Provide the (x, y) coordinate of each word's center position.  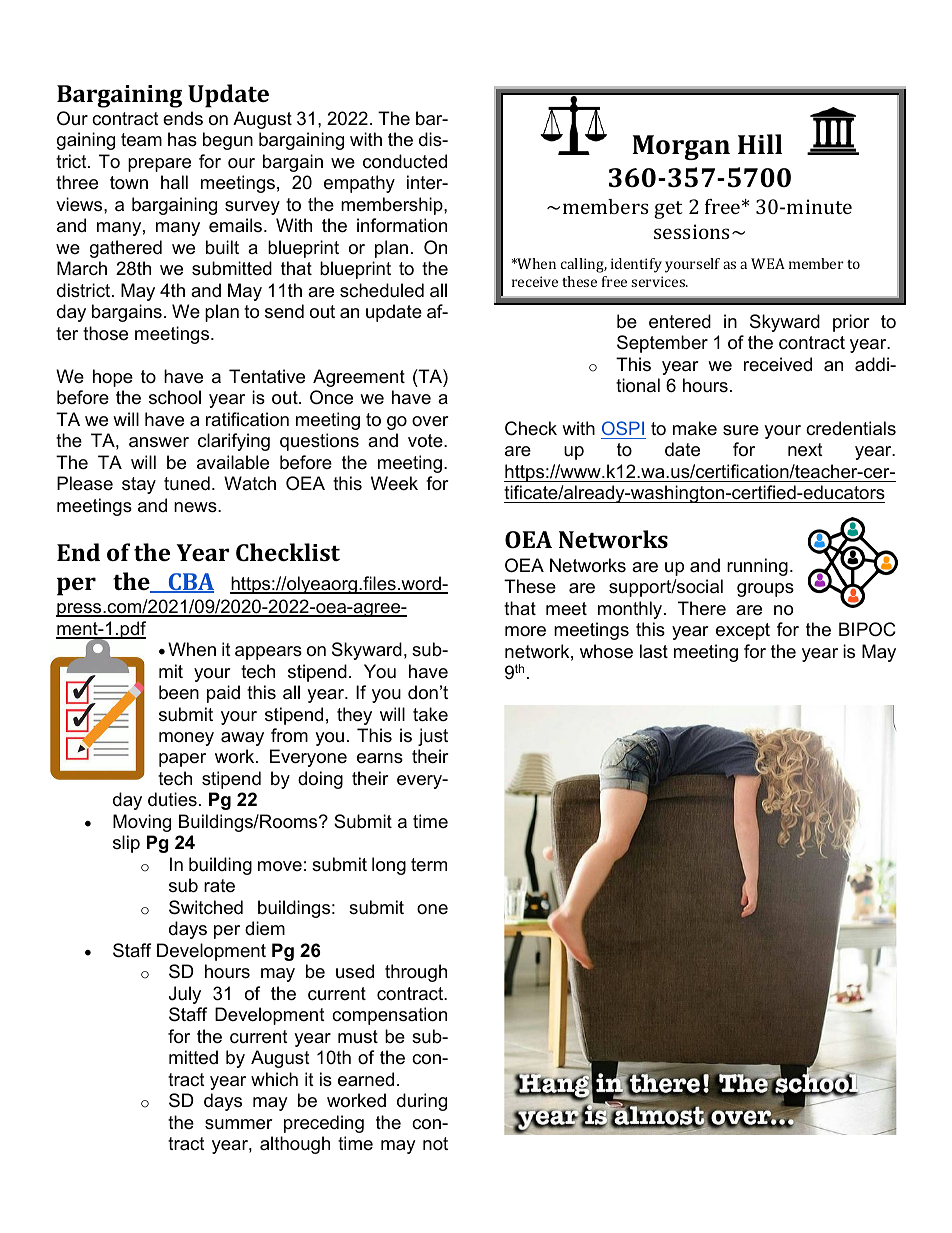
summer (239, 1124)
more (525, 631)
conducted (405, 161)
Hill (760, 144)
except (743, 631)
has (182, 139)
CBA (190, 583)
